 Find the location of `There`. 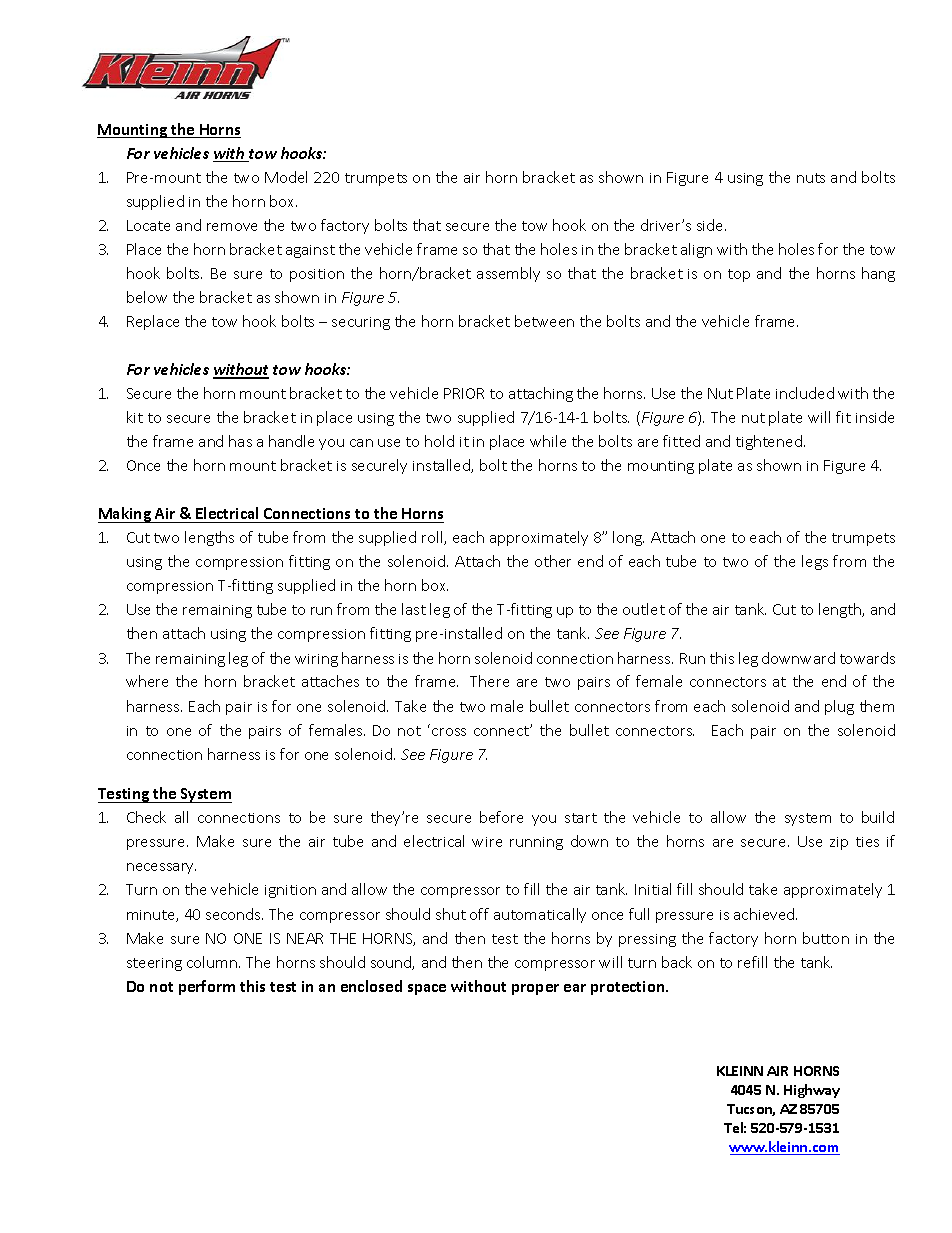

There is located at coordinates (489, 681).
